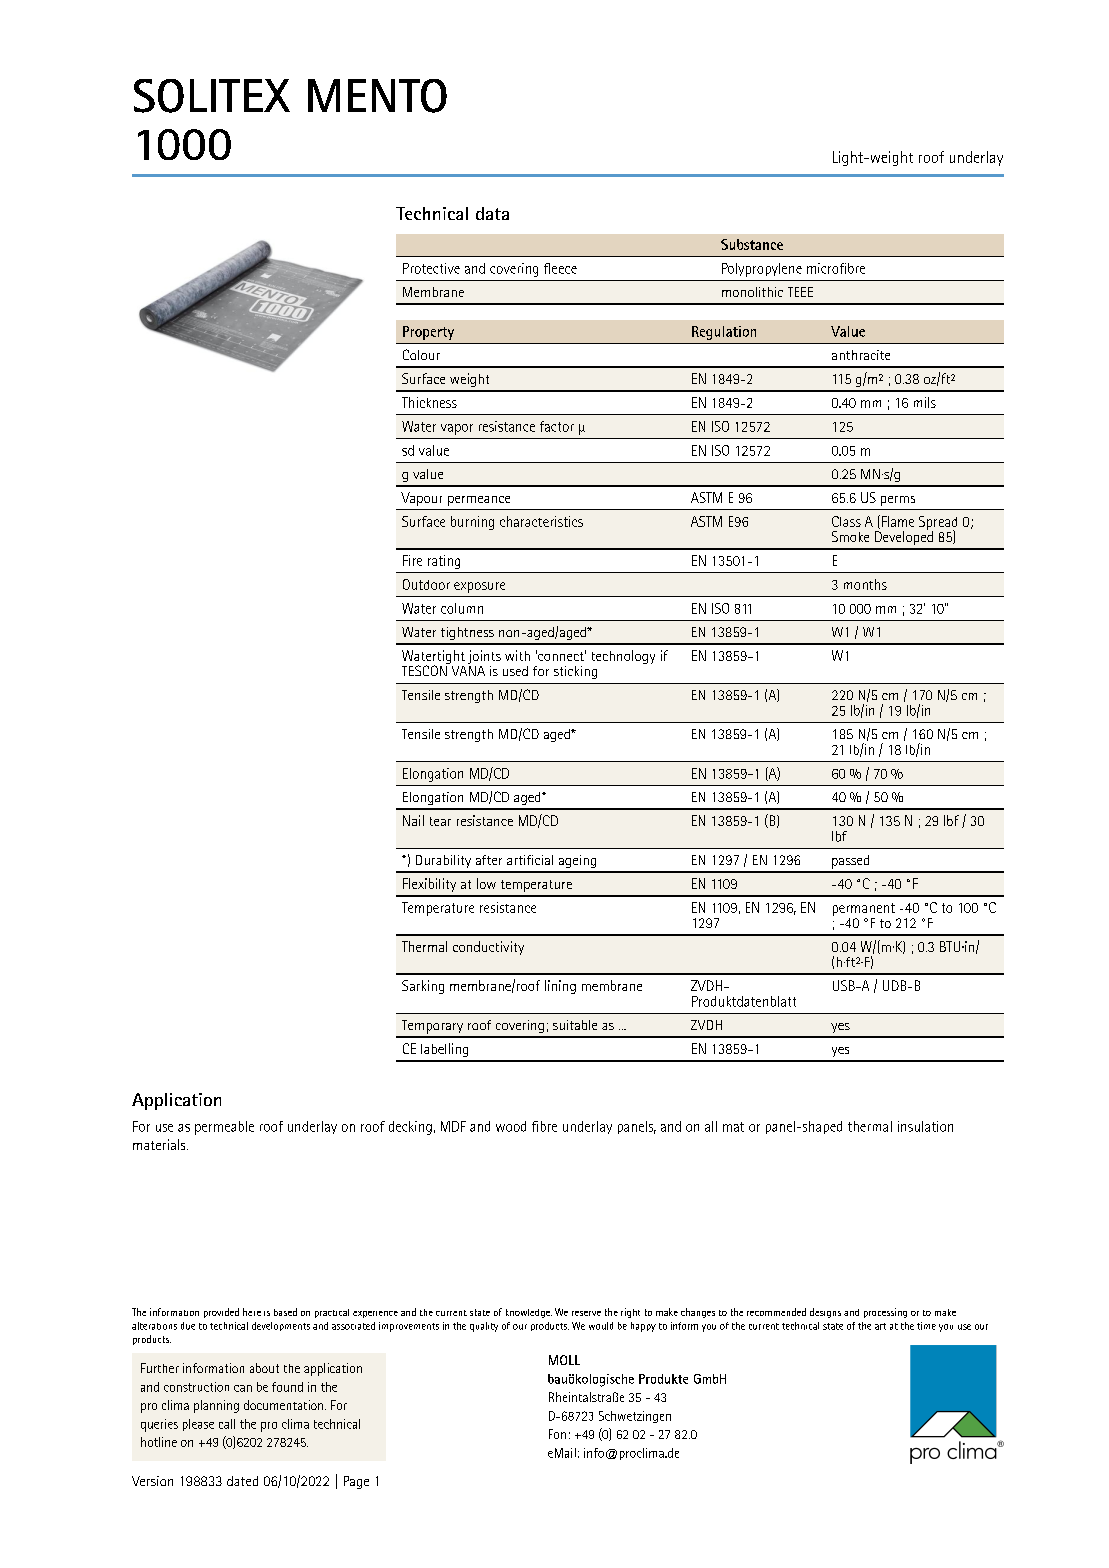 Image resolution: width=1109 pixels, height=1568 pixels. I want to click on designs, so click(825, 1313).
